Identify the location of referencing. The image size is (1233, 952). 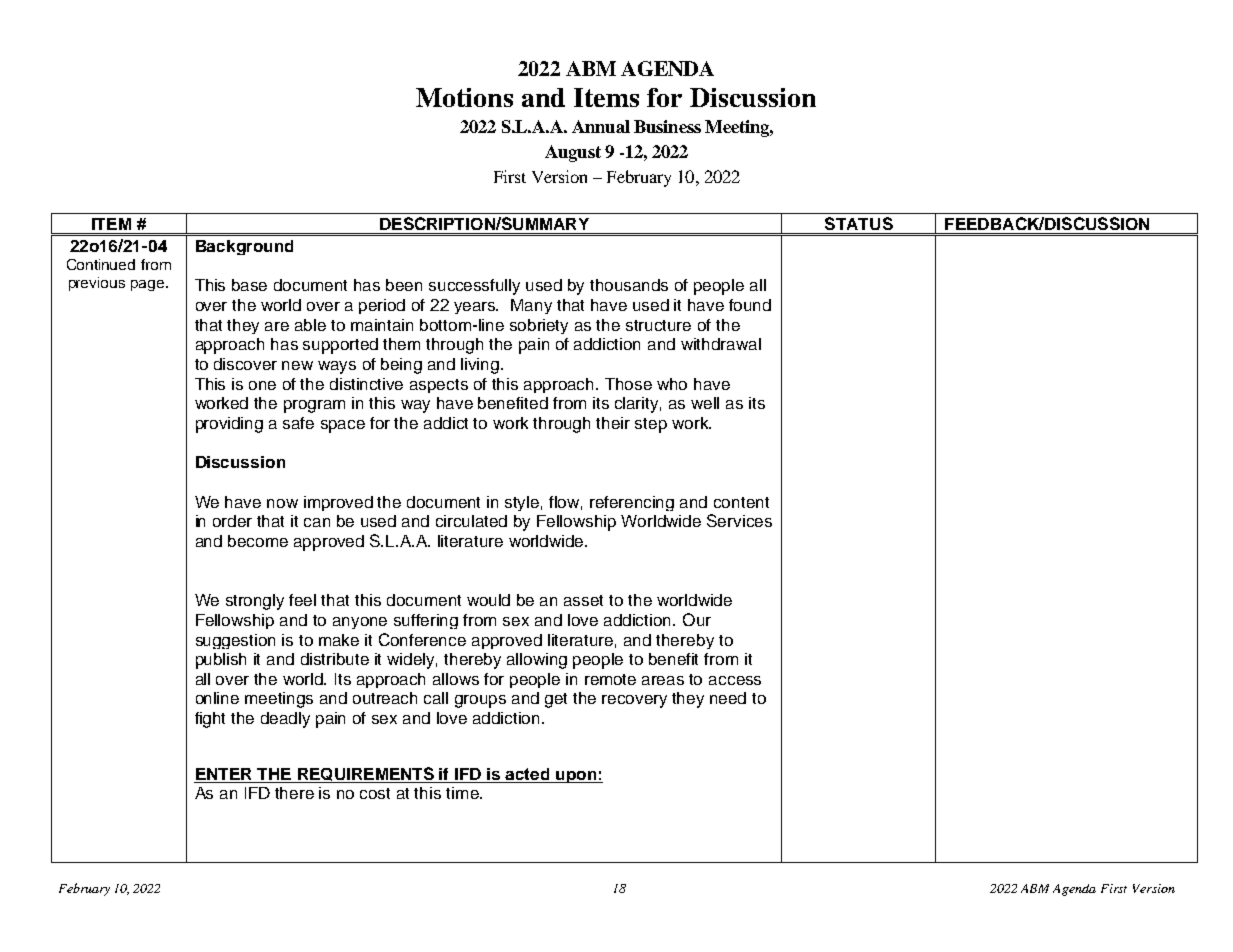
(632, 503).
